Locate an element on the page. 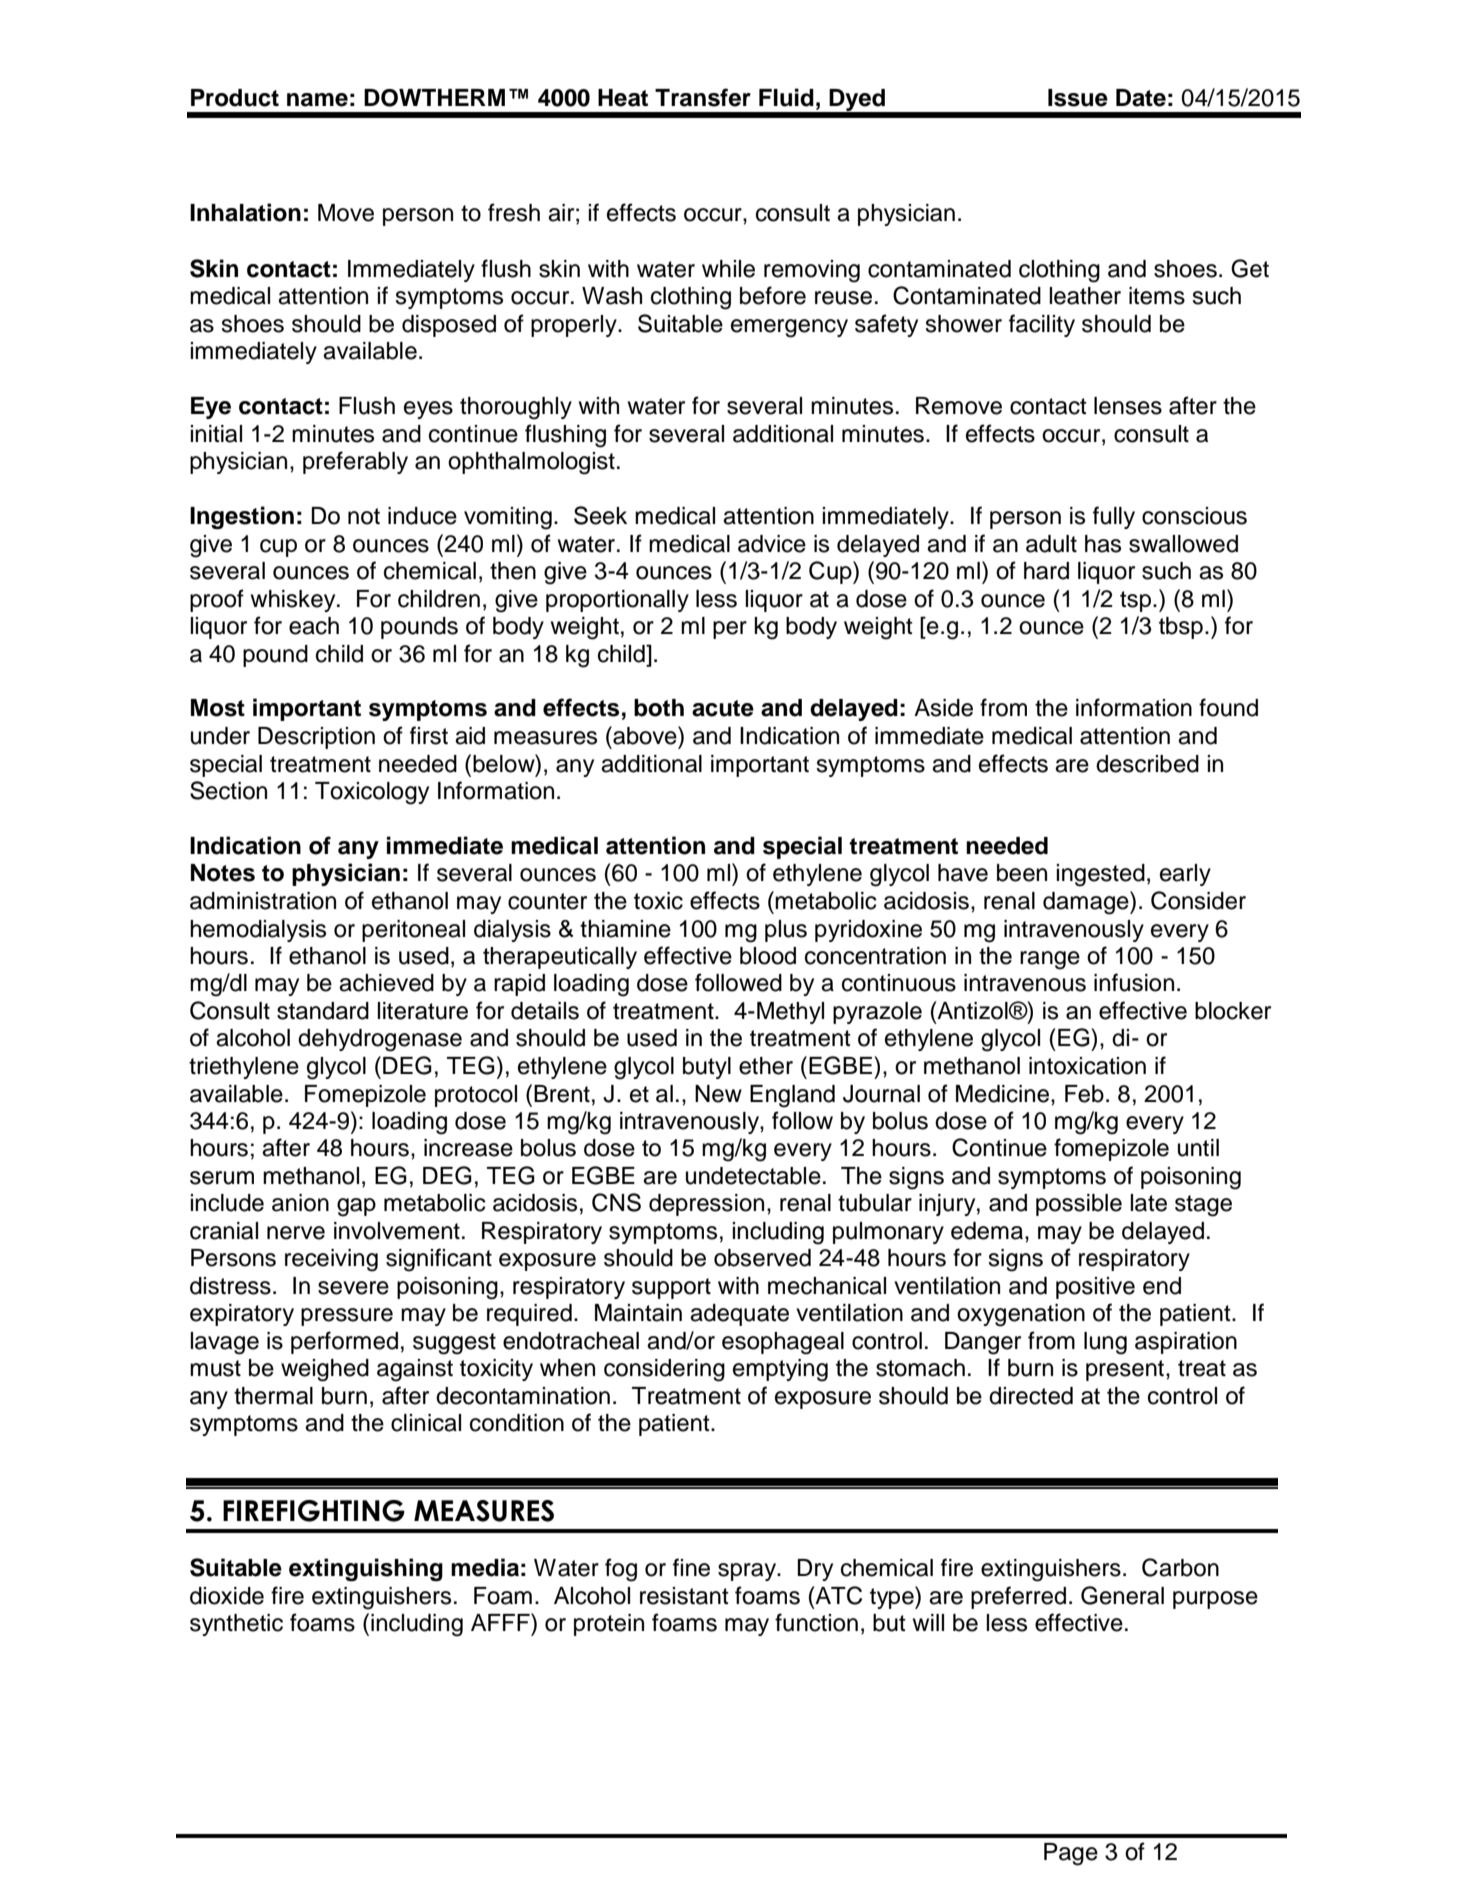 The width and height of the image is (1463, 1893). acute is located at coordinates (723, 708).
